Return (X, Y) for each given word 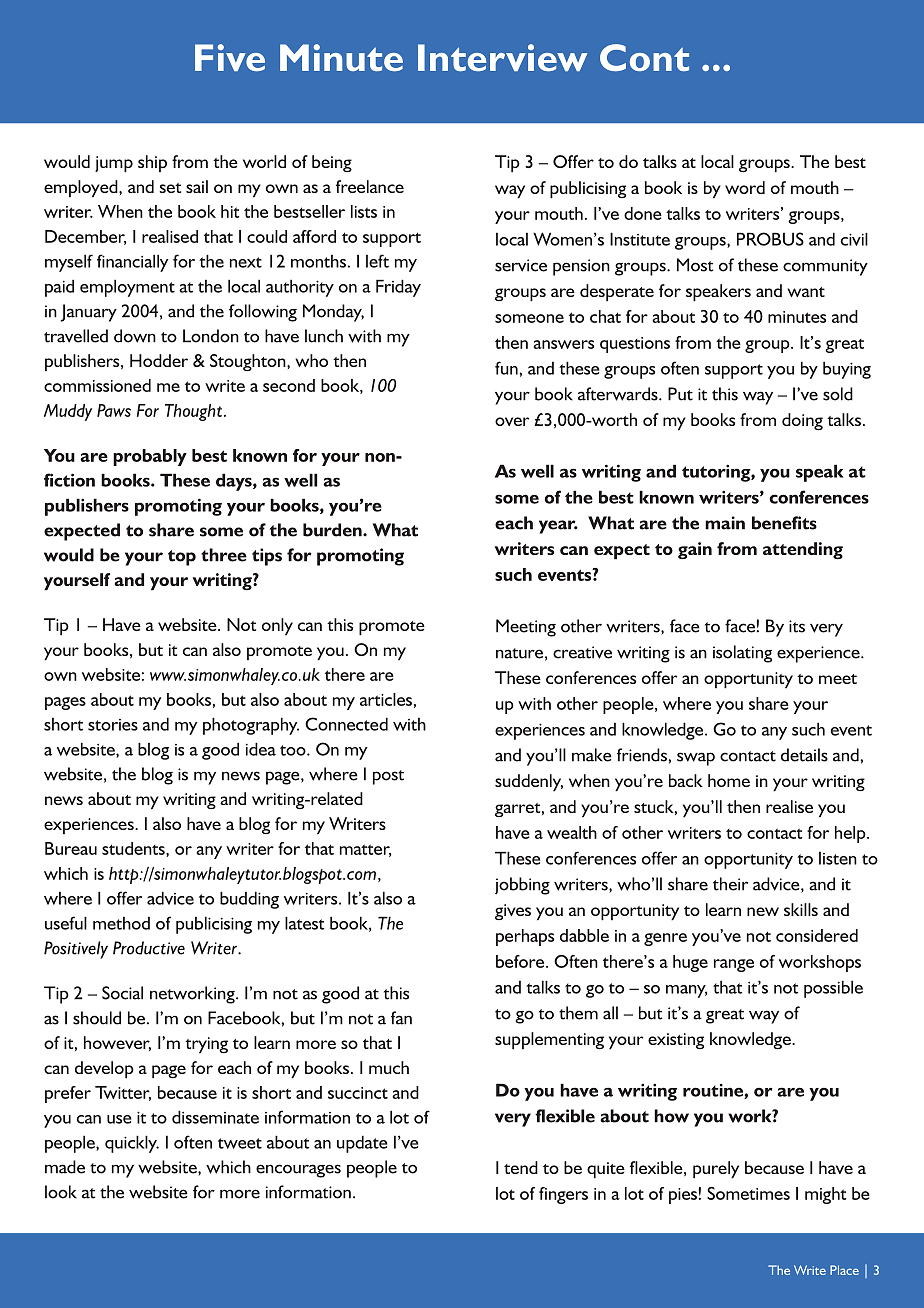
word (745, 187)
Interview (503, 57)
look (61, 1192)
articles (386, 699)
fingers (563, 1195)
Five (230, 57)
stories (113, 725)
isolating (742, 654)
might (825, 1195)
